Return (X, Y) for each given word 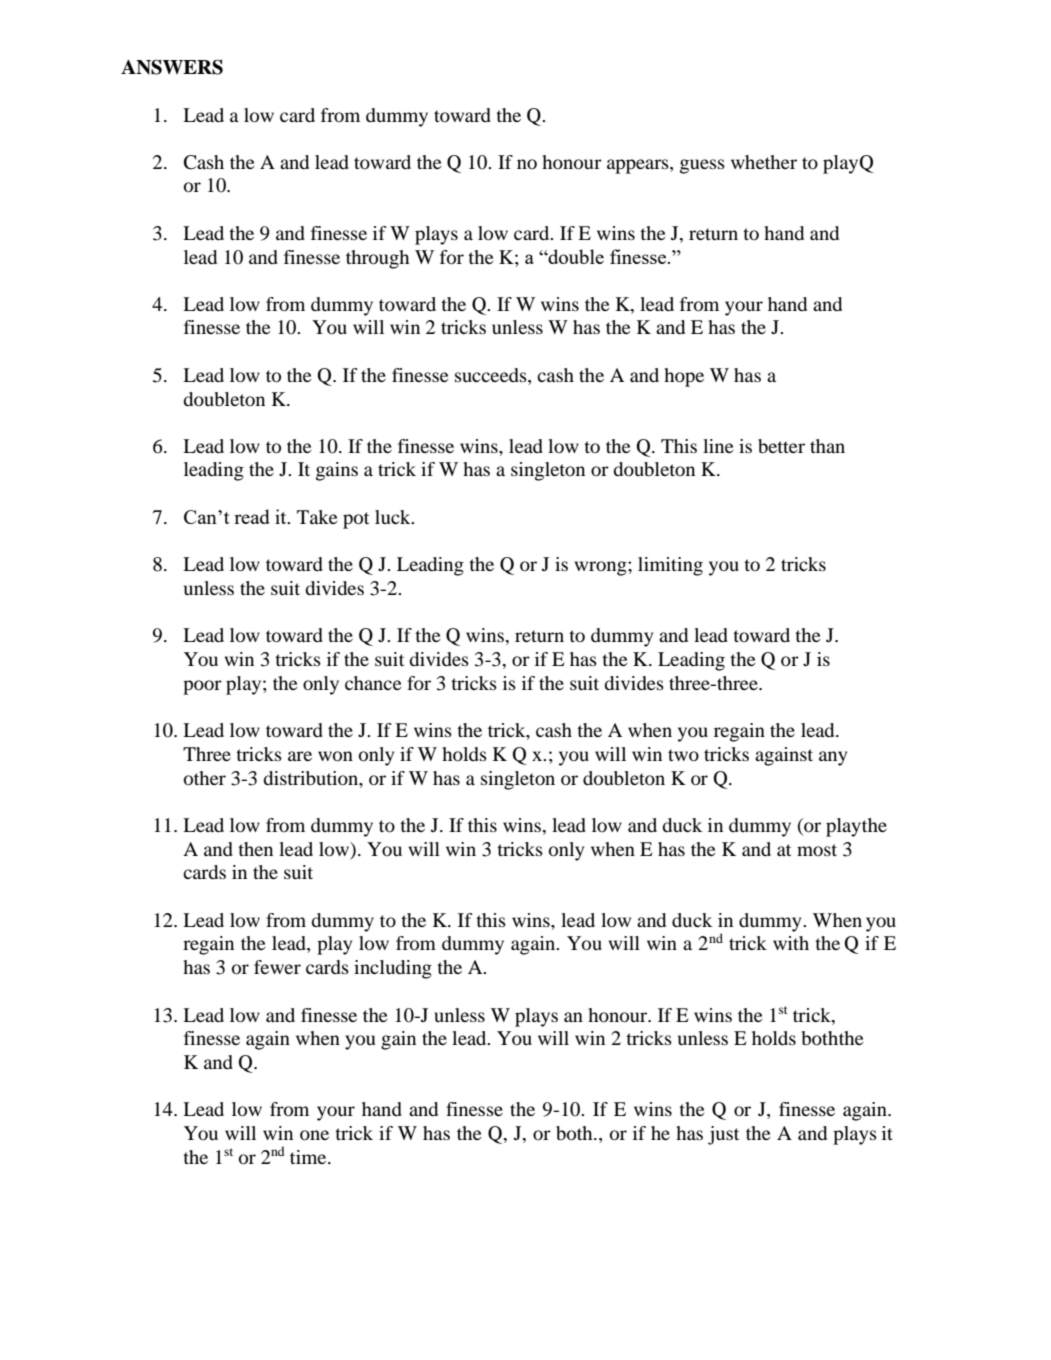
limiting (670, 566)
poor (202, 687)
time (309, 1157)
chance (373, 683)
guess (702, 166)
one (314, 1135)
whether (764, 162)
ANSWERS (172, 67)
